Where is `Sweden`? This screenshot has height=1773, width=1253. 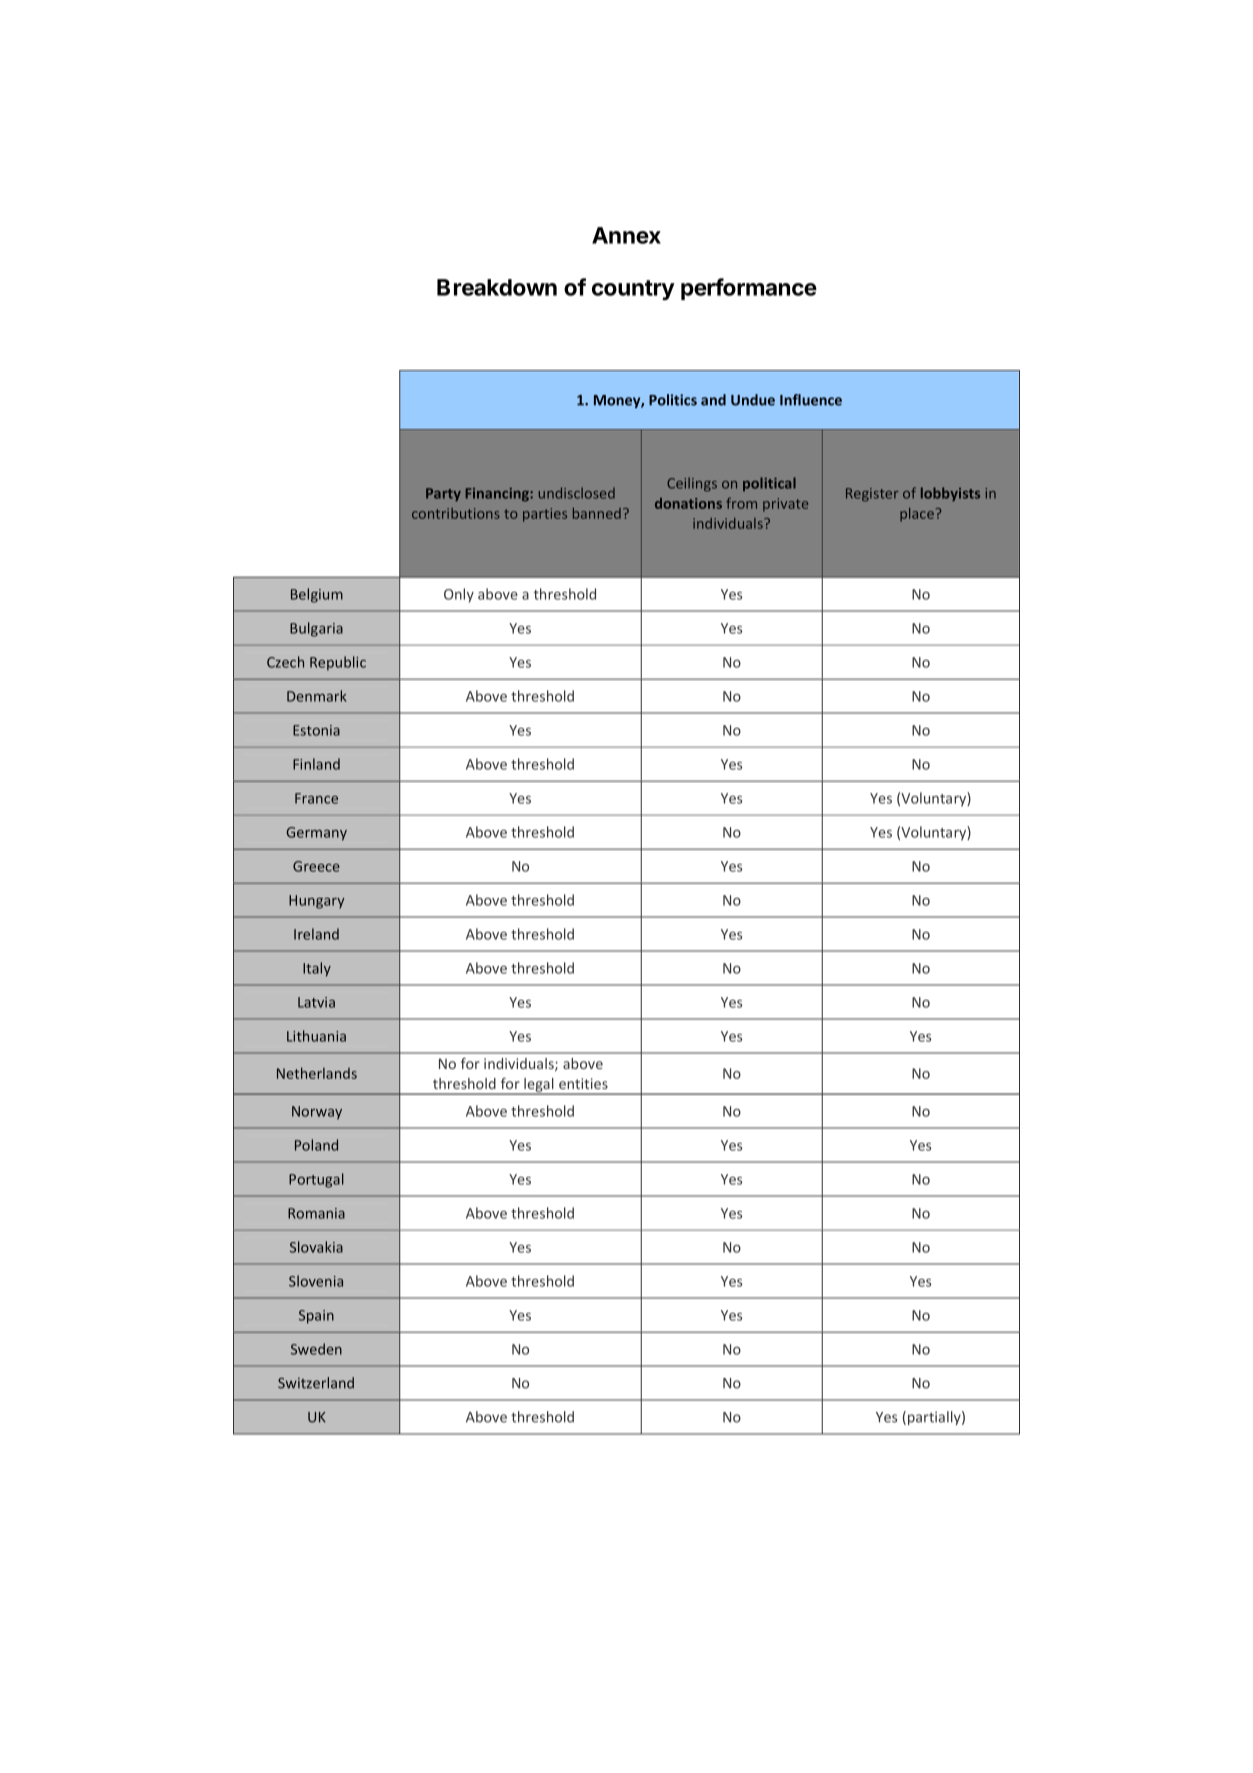
Sweden is located at coordinates (316, 1349).
